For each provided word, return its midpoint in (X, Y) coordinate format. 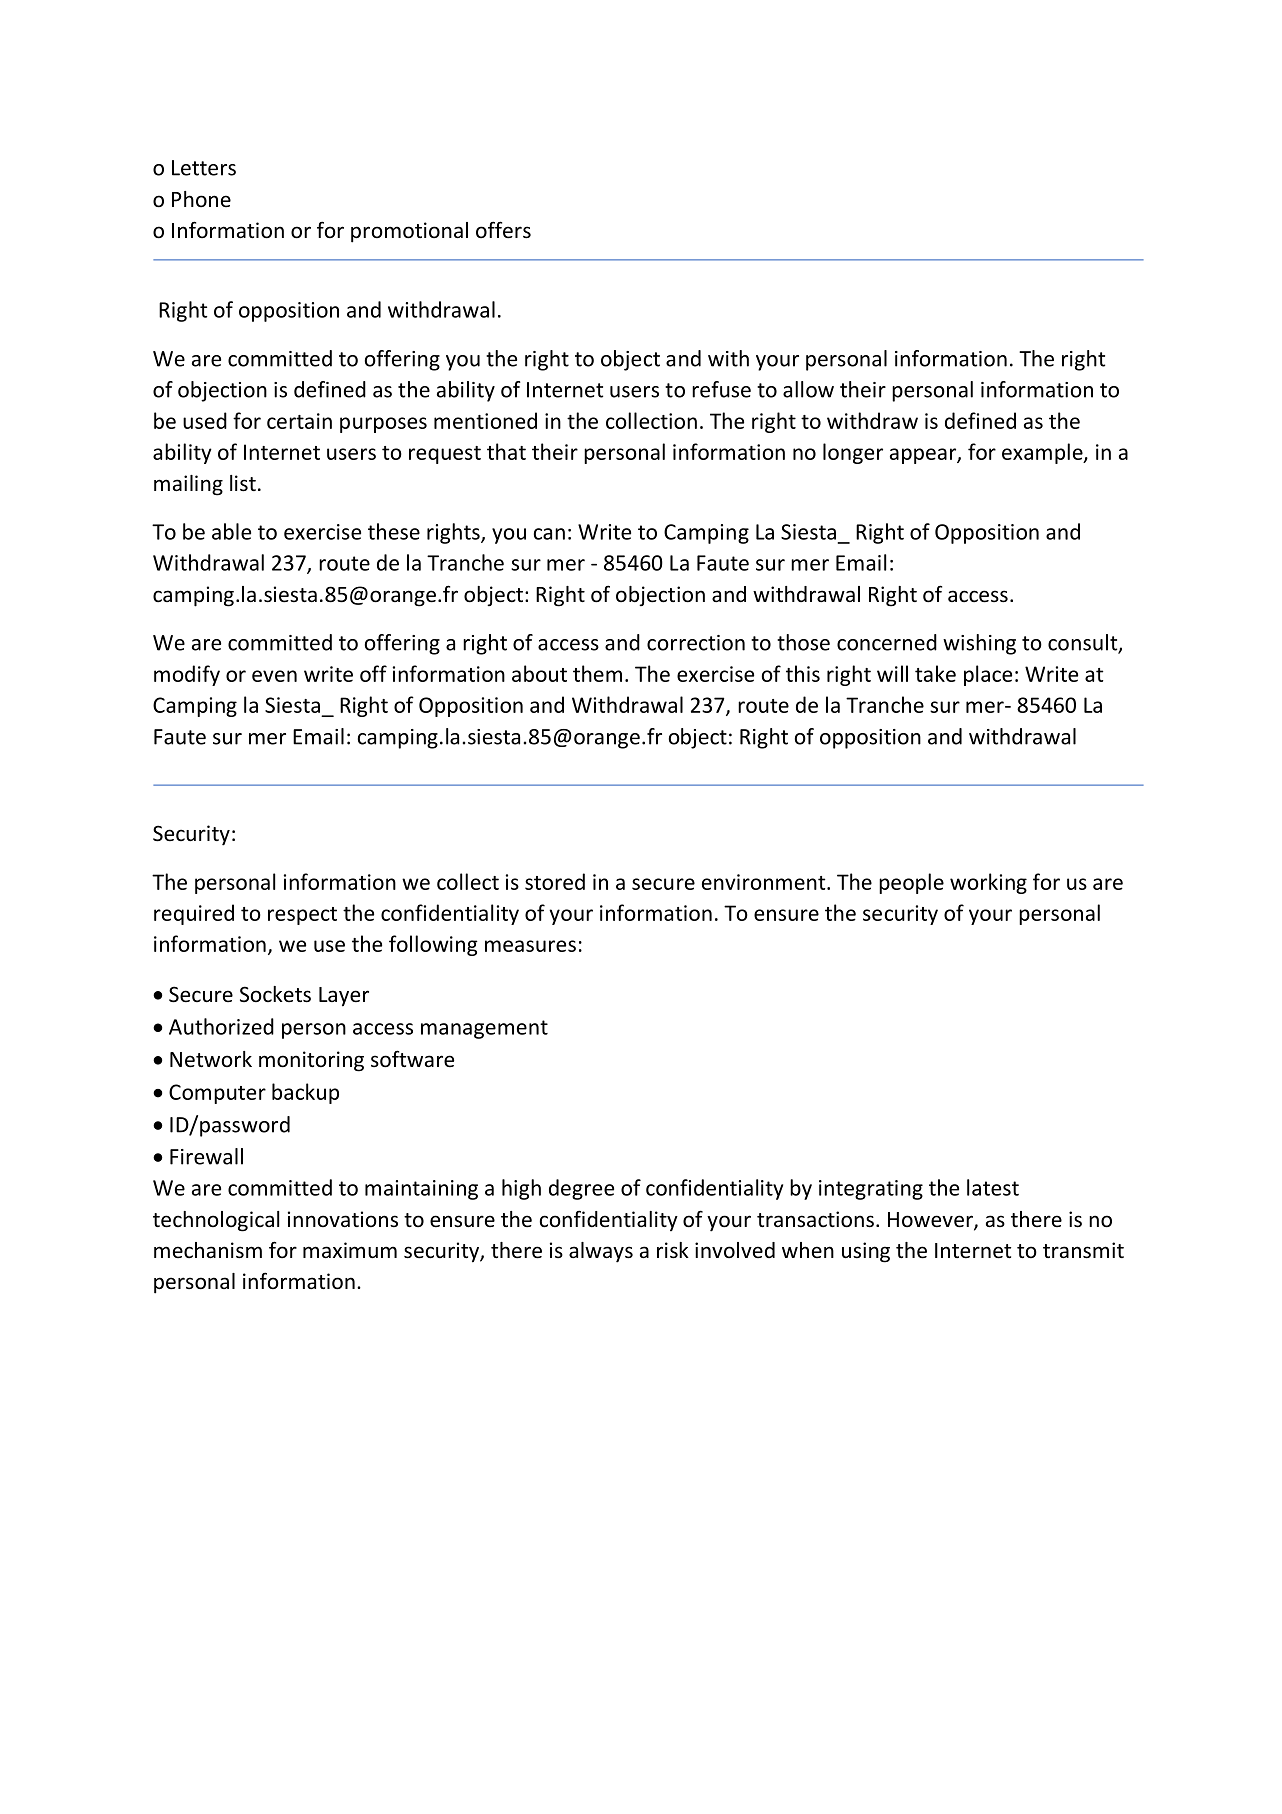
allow (808, 389)
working (988, 883)
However (931, 1221)
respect (302, 916)
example (1043, 453)
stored (555, 881)
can (549, 534)
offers (503, 230)
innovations (343, 1219)
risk (673, 1250)
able (231, 531)
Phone (201, 199)
